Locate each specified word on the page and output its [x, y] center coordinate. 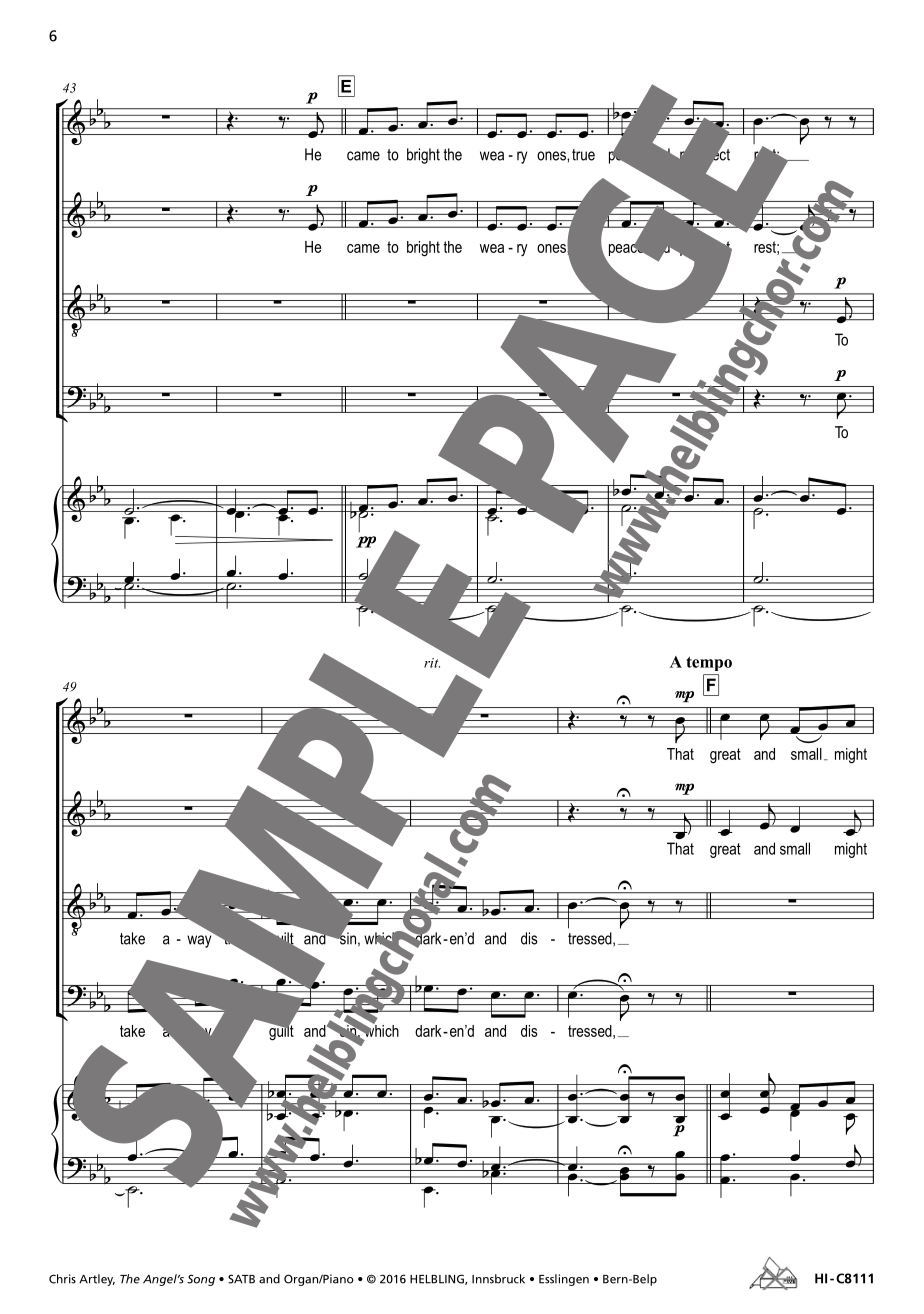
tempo [709, 663]
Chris [62, 1279]
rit [432, 663]
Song [201, 1280]
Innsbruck [498, 1279]
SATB [241, 1279]
